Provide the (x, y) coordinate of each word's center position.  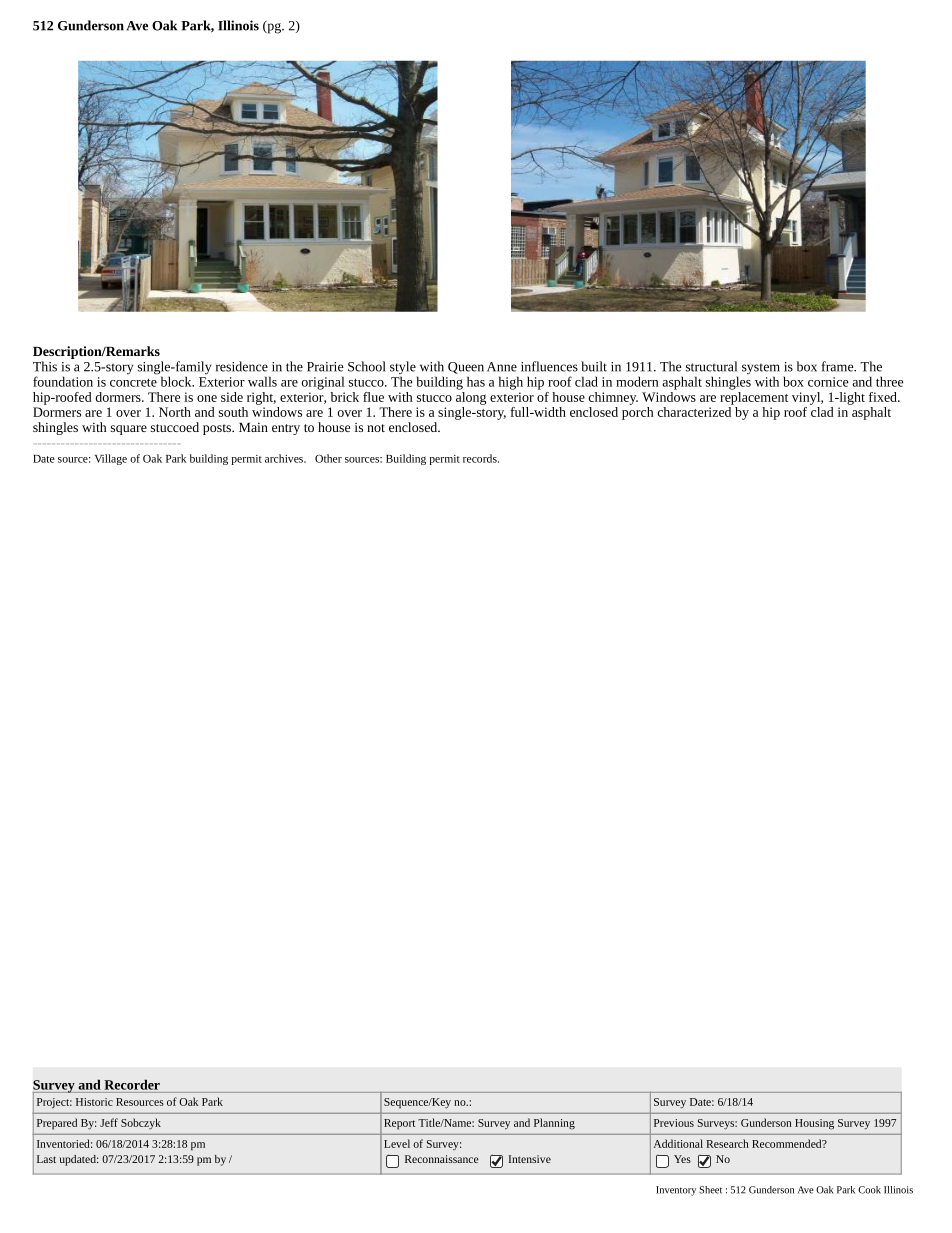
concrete (133, 382)
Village (111, 459)
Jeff (109, 1122)
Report (399, 1124)
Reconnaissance (442, 1159)
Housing (814, 1124)
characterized (694, 412)
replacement (754, 397)
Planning (554, 1124)
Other (328, 458)
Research (727, 1143)
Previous (674, 1123)
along (471, 397)
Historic (94, 1102)
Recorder (132, 1084)
